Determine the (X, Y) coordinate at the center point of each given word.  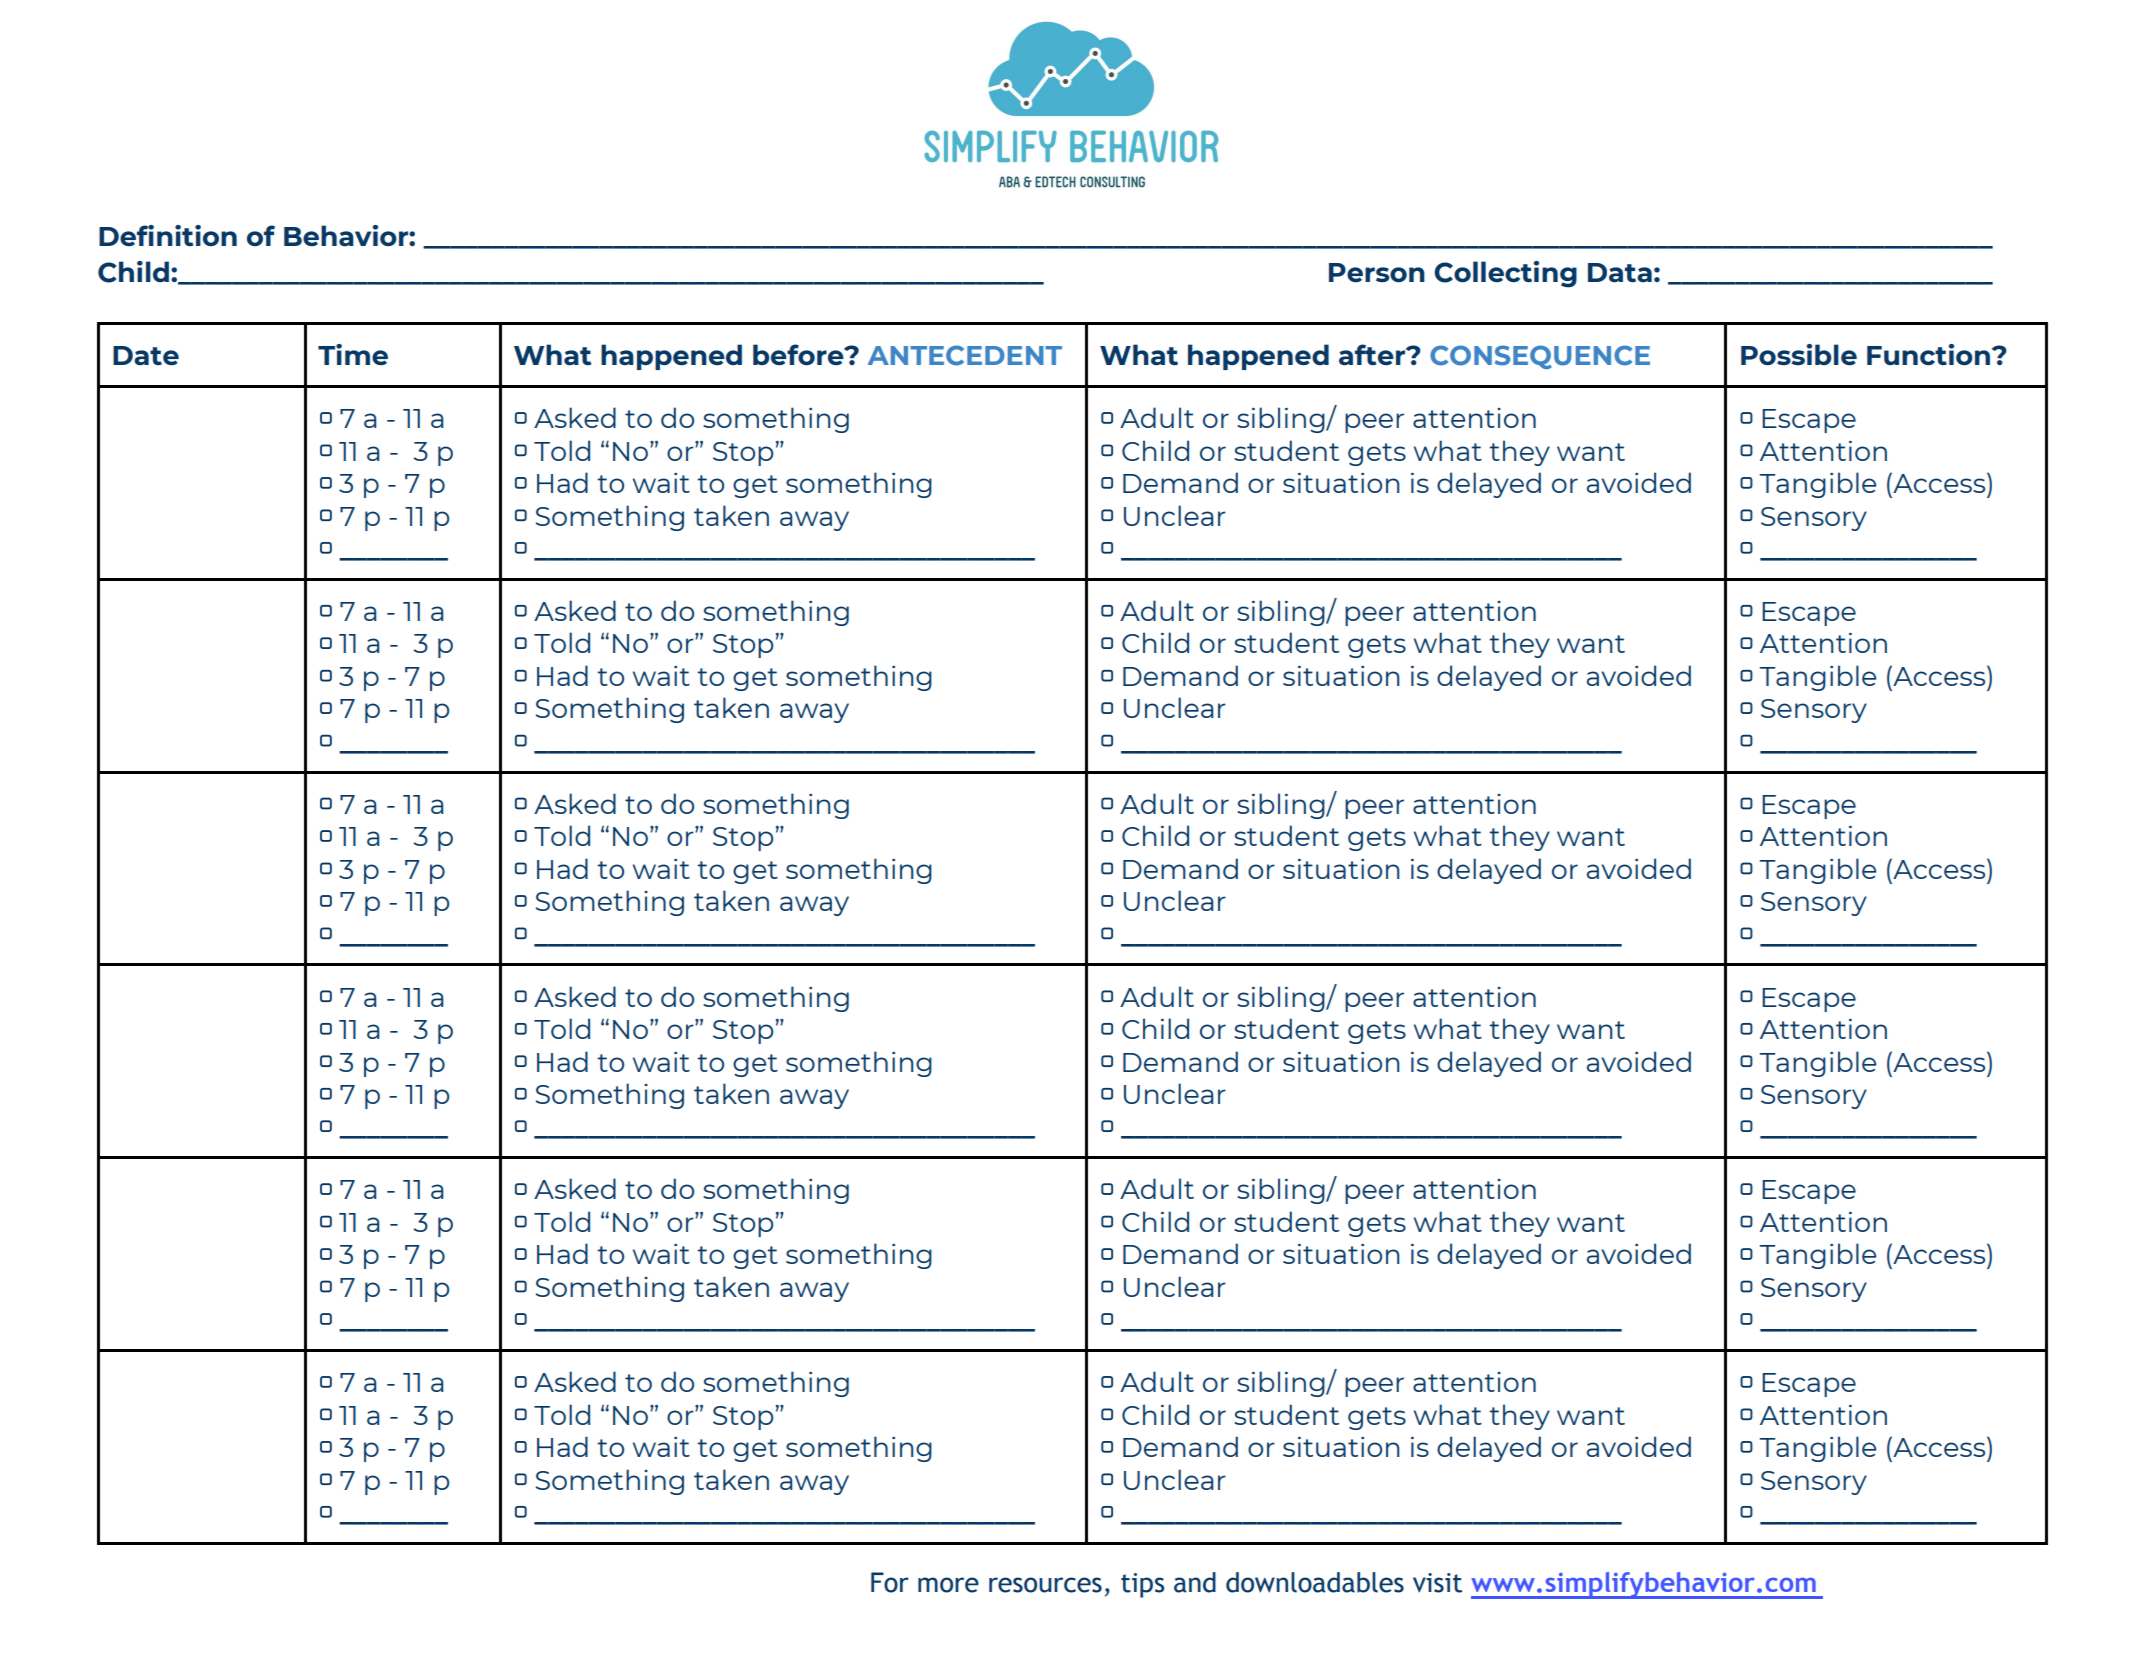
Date (146, 355)
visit (1437, 1583)
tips (1142, 1585)
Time (353, 354)
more (948, 1585)
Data (1620, 272)
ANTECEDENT (965, 355)
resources (1045, 1585)
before (799, 354)
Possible (1799, 354)
